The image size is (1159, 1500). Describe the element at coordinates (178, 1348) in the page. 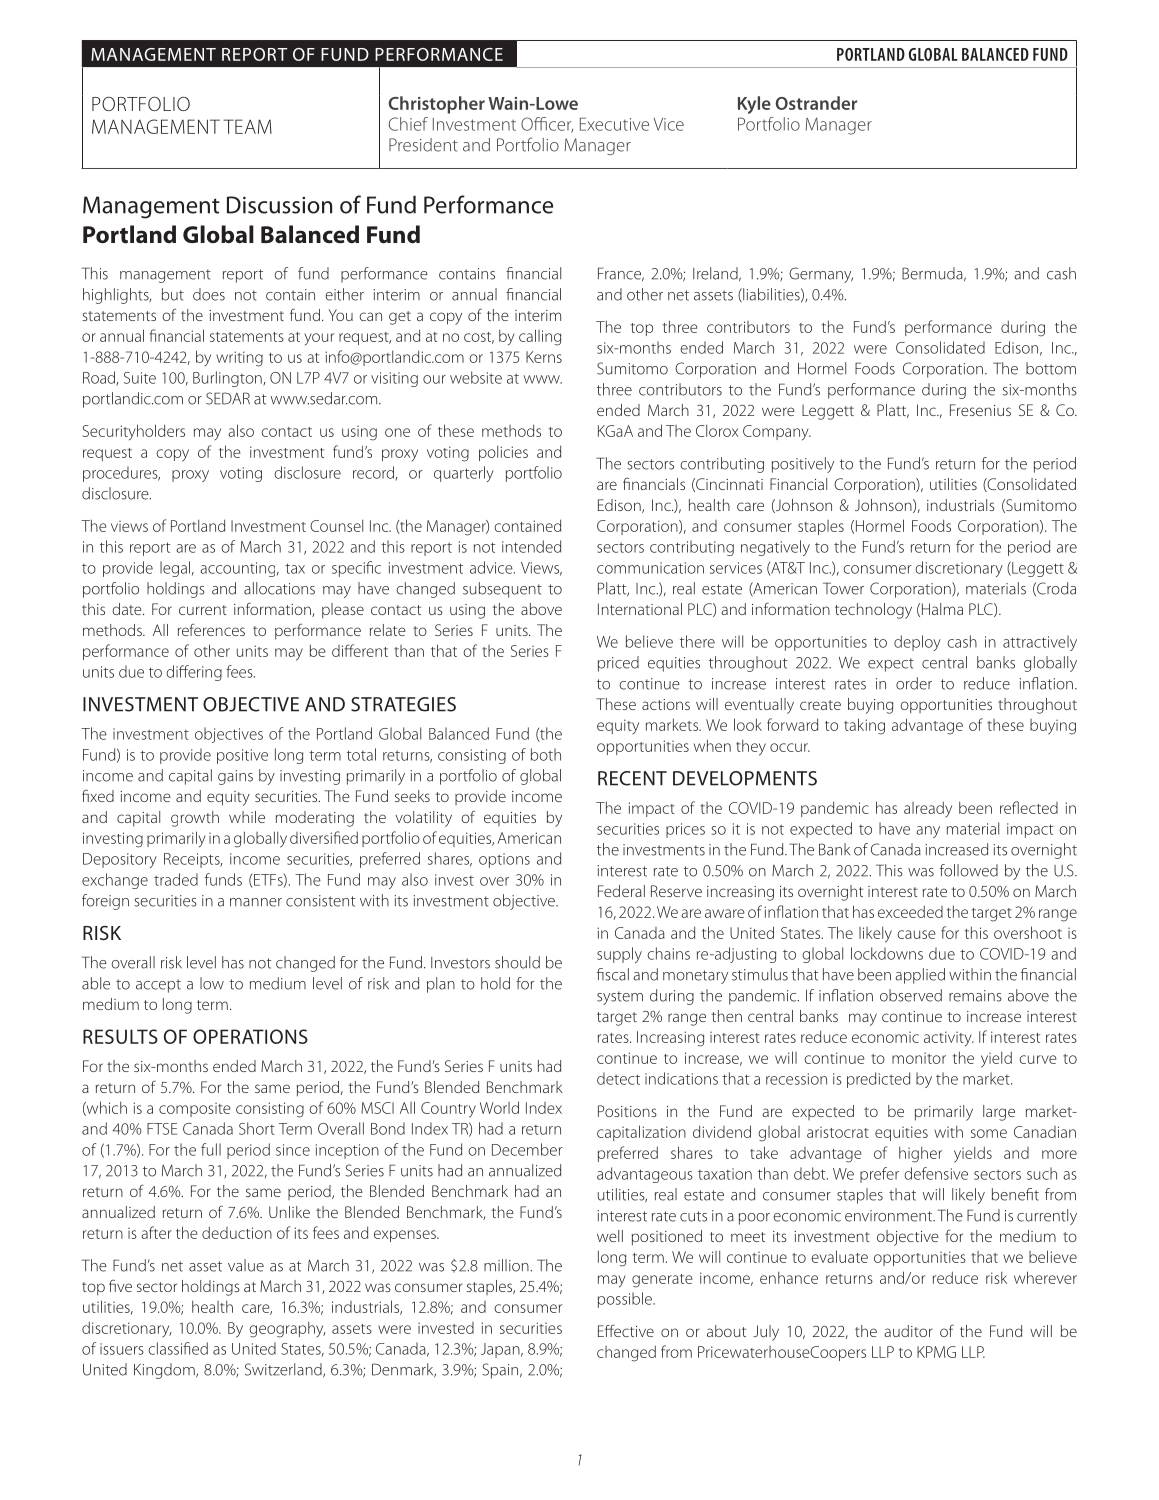

I see `classified` at that location.
